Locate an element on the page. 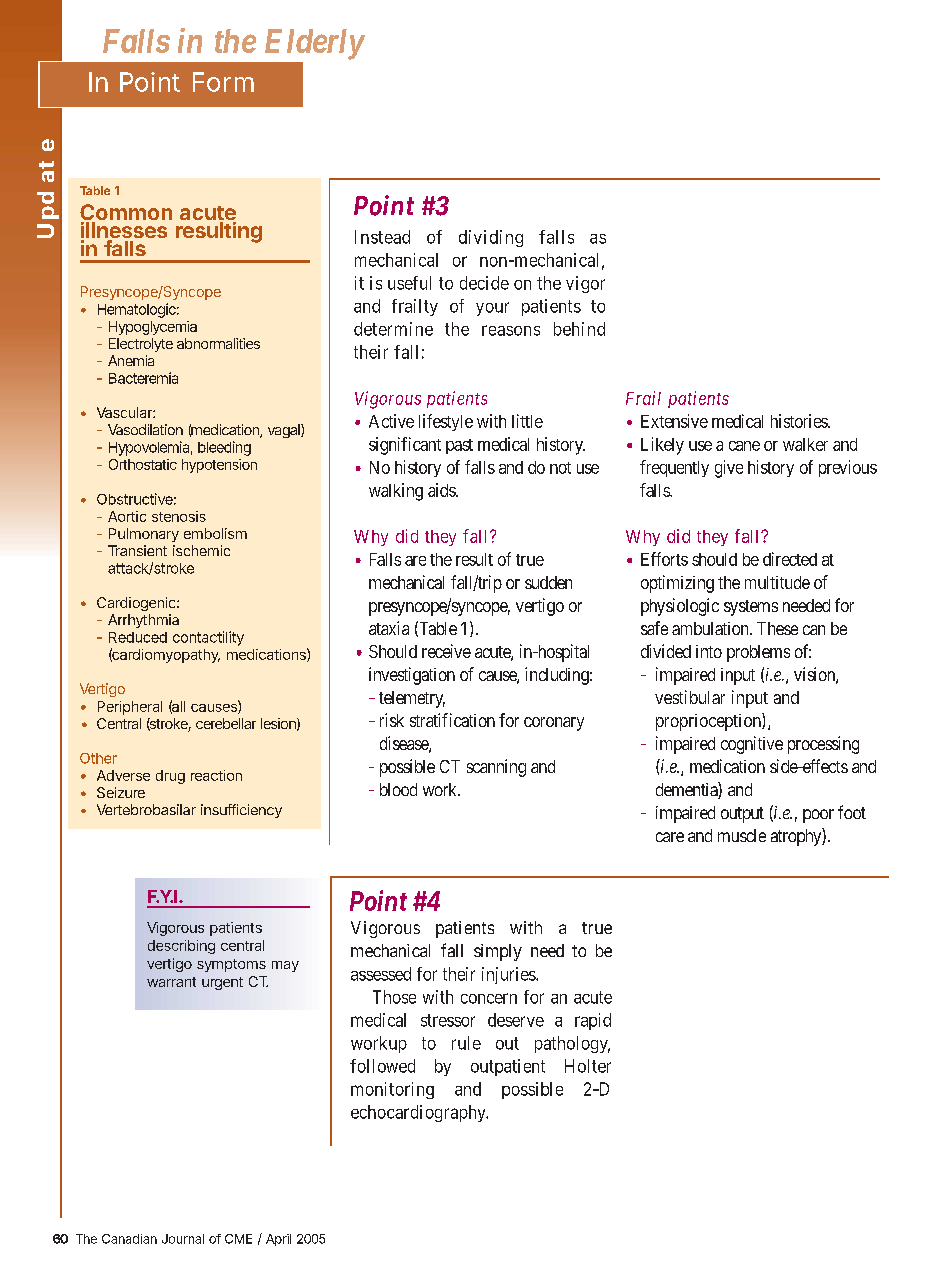  behind is located at coordinates (579, 329).
